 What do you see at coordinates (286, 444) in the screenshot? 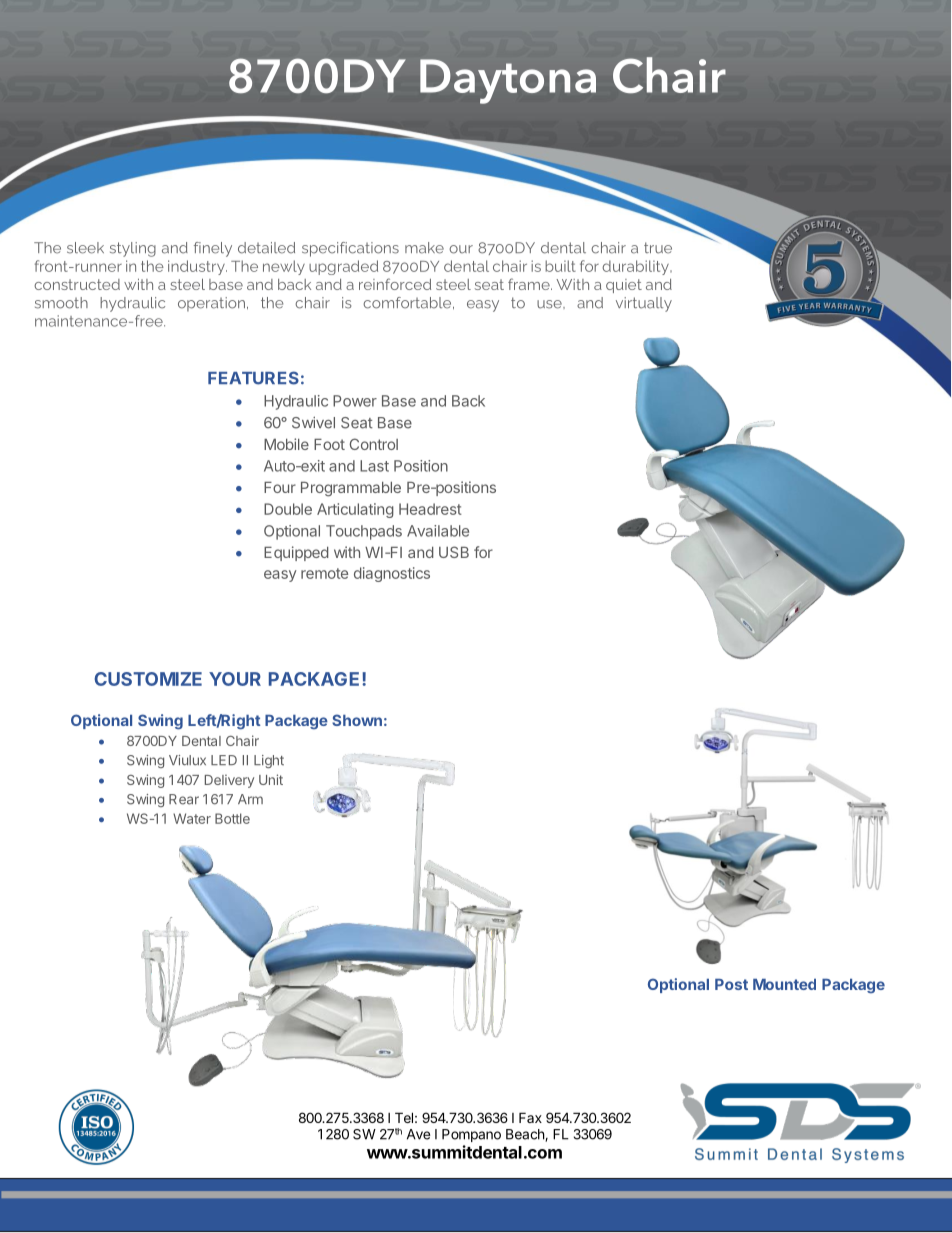
I see `Mobile` at bounding box center [286, 444].
